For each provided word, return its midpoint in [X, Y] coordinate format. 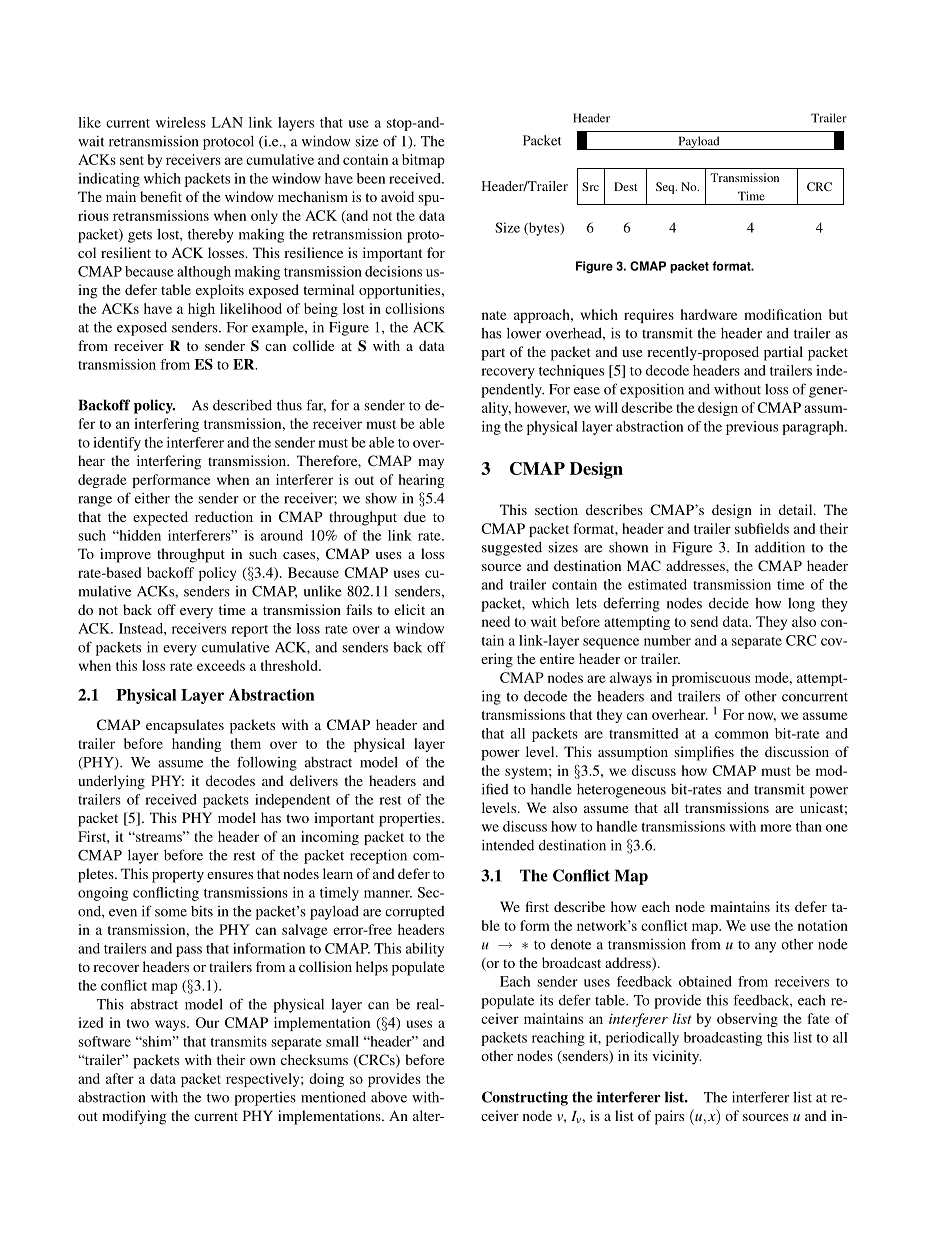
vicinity [676, 1057]
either [152, 498]
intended [508, 845]
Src [590, 186]
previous [752, 428]
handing [196, 745]
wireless [181, 122]
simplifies [704, 753]
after [120, 1078]
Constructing [525, 1098]
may [431, 464]
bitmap [423, 161]
